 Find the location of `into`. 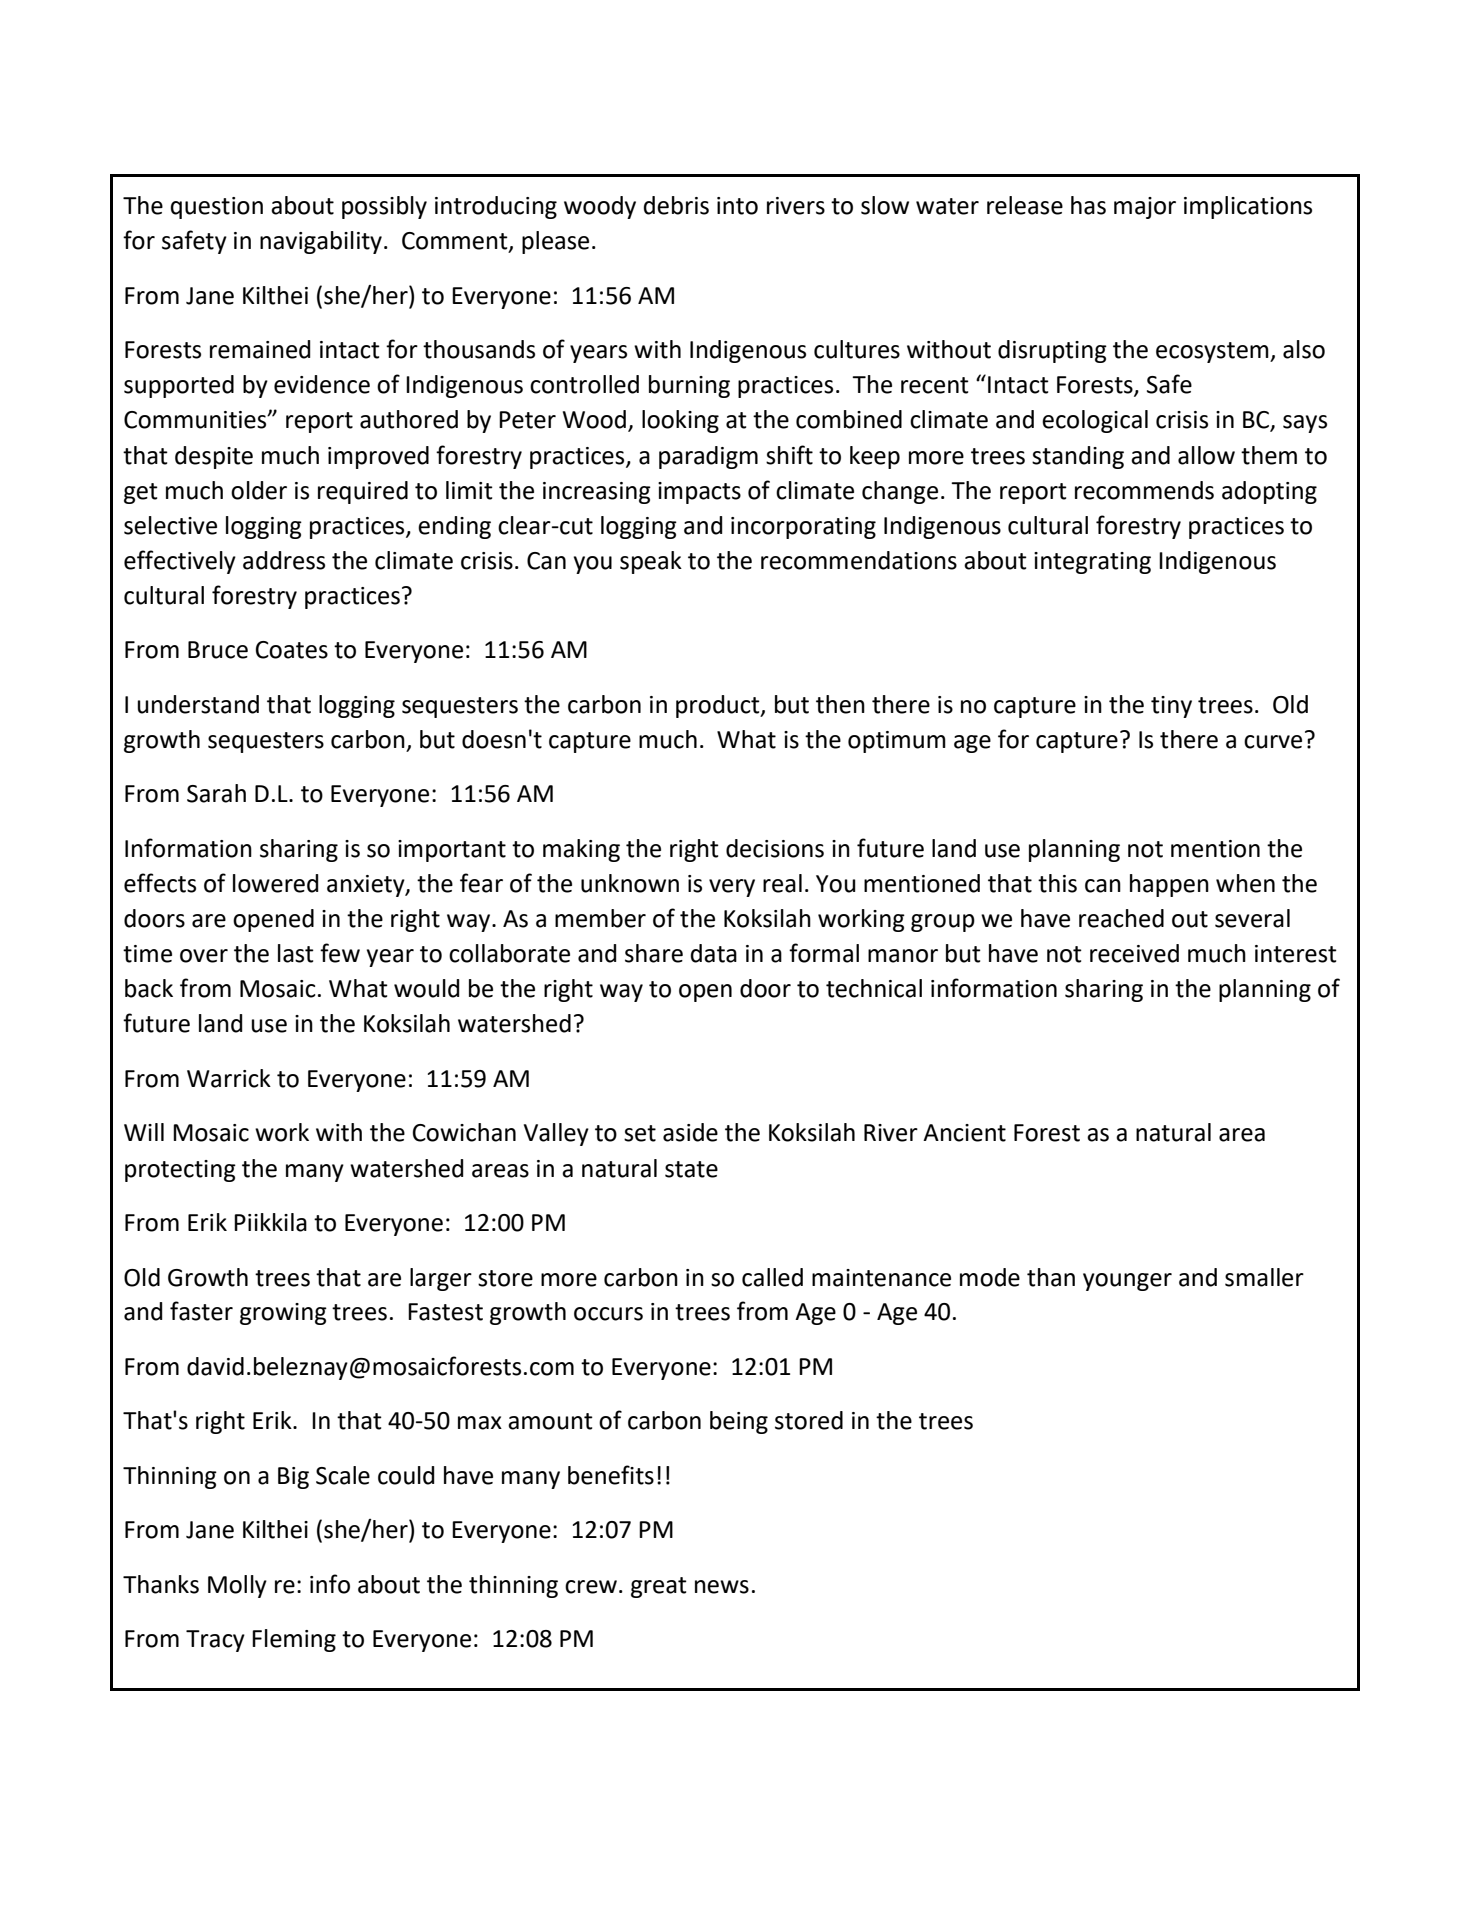

into is located at coordinates (737, 206).
